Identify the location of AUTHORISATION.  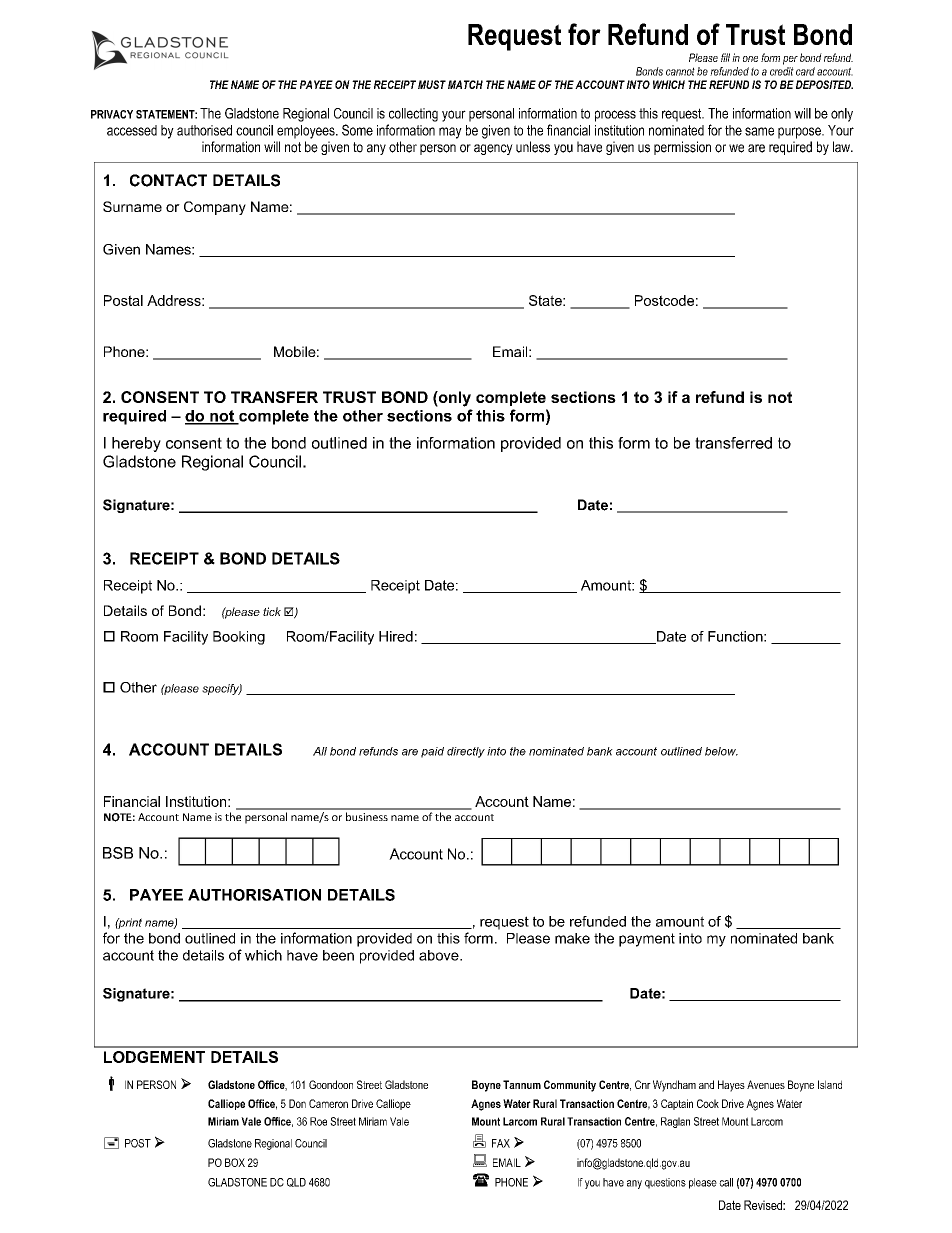
(254, 895).
